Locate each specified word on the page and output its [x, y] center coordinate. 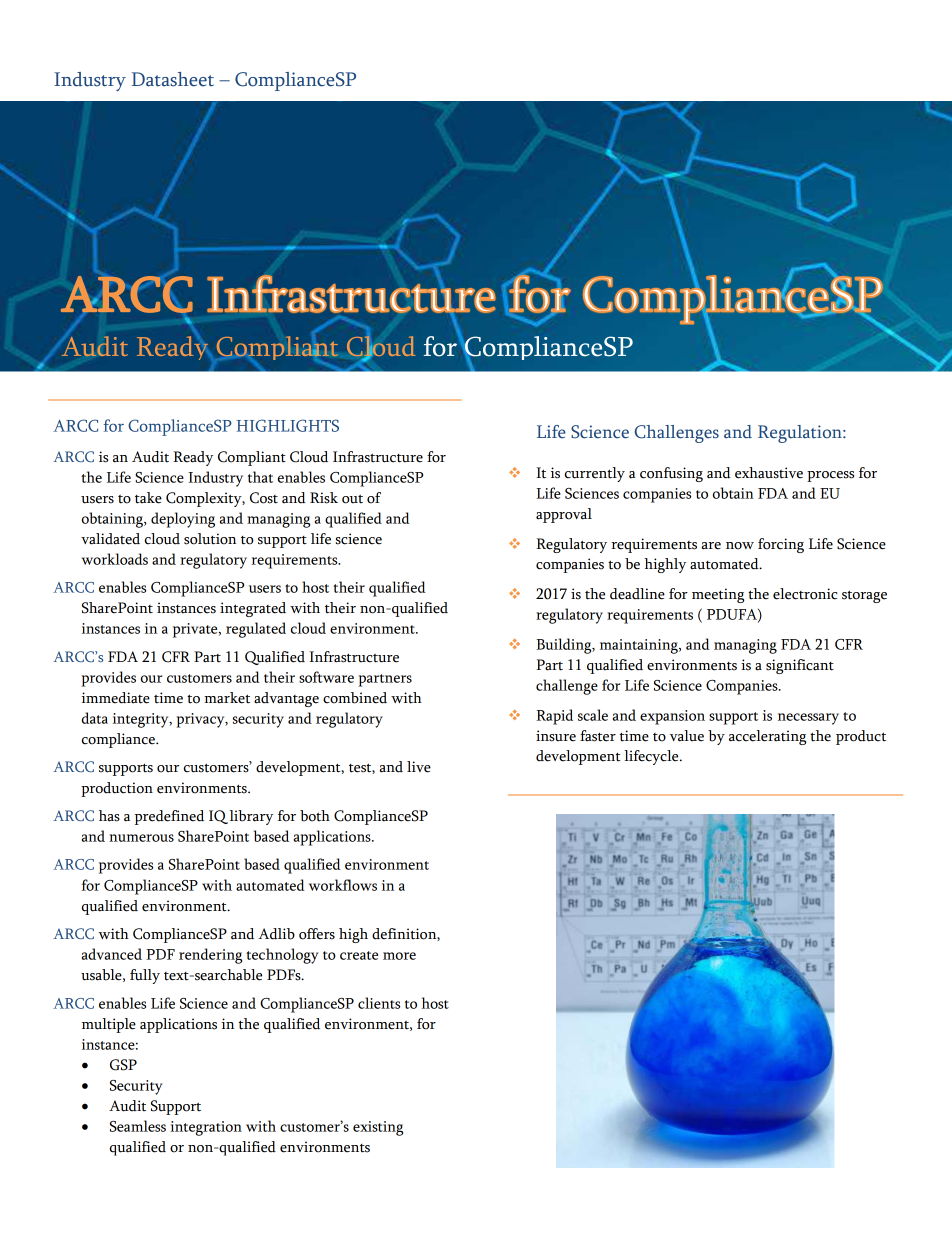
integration [206, 1128]
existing [378, 1128]
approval [564, 515]
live [419, 767]
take [148, 498]
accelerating [767, 737]
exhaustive [769, 473]
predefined [169, 817]
